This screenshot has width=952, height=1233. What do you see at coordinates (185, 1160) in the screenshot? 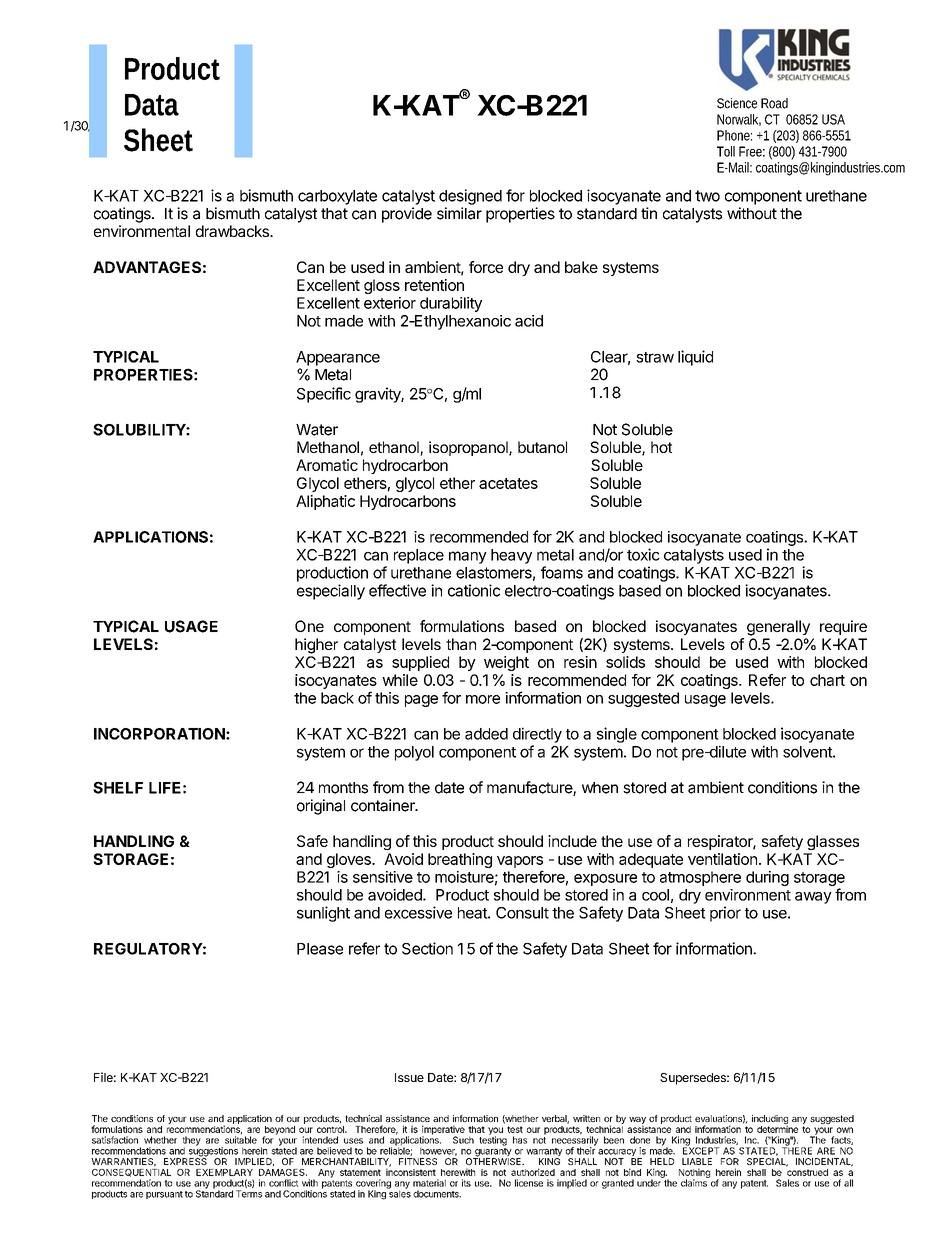
I see `EXPRESS` at bounding box center [185, 1160].
